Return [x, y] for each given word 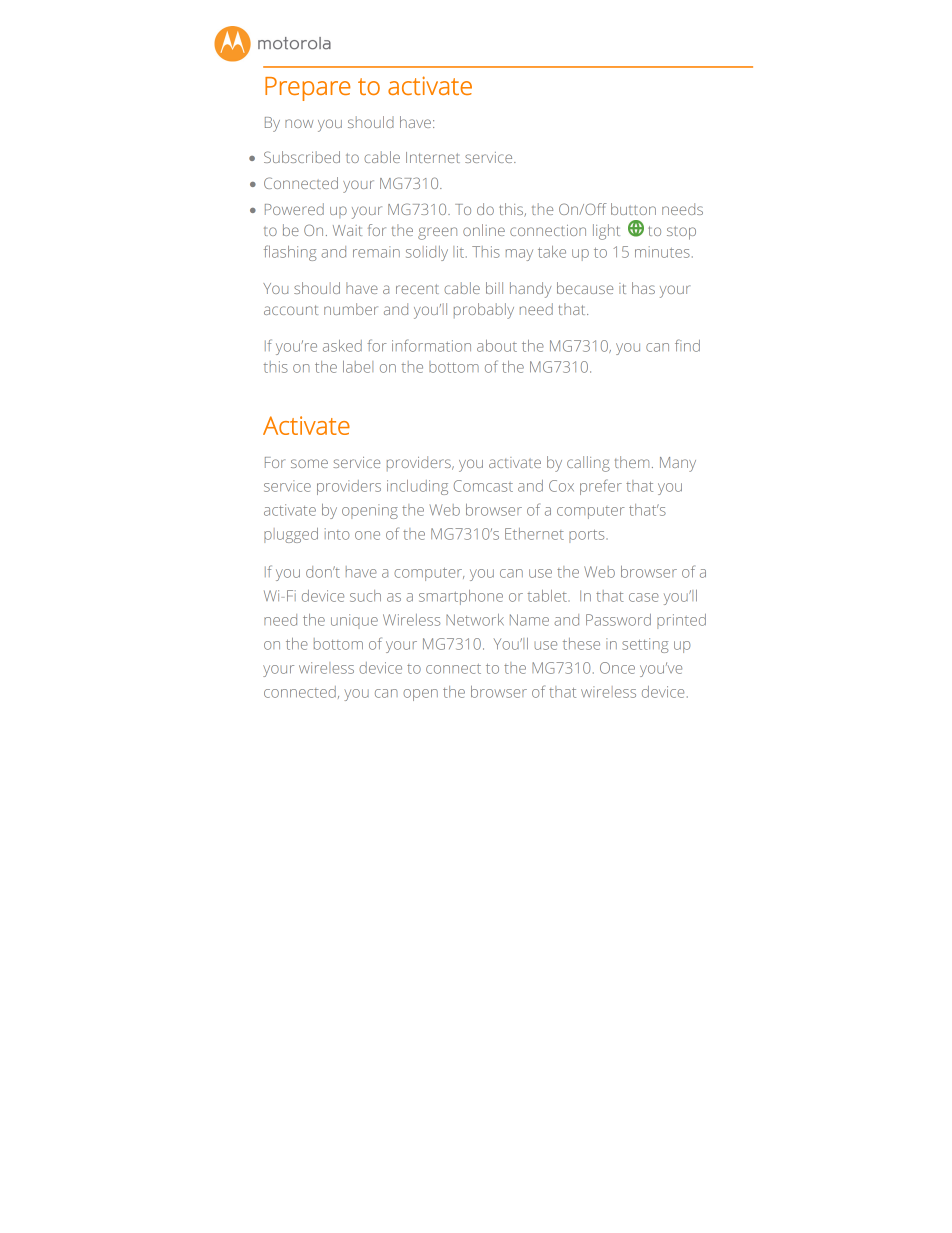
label [358, 367]
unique [354, 621]
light [606, 232]
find [687, 345]
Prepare [307, 89]
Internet [433, 157]
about [497, 346]
